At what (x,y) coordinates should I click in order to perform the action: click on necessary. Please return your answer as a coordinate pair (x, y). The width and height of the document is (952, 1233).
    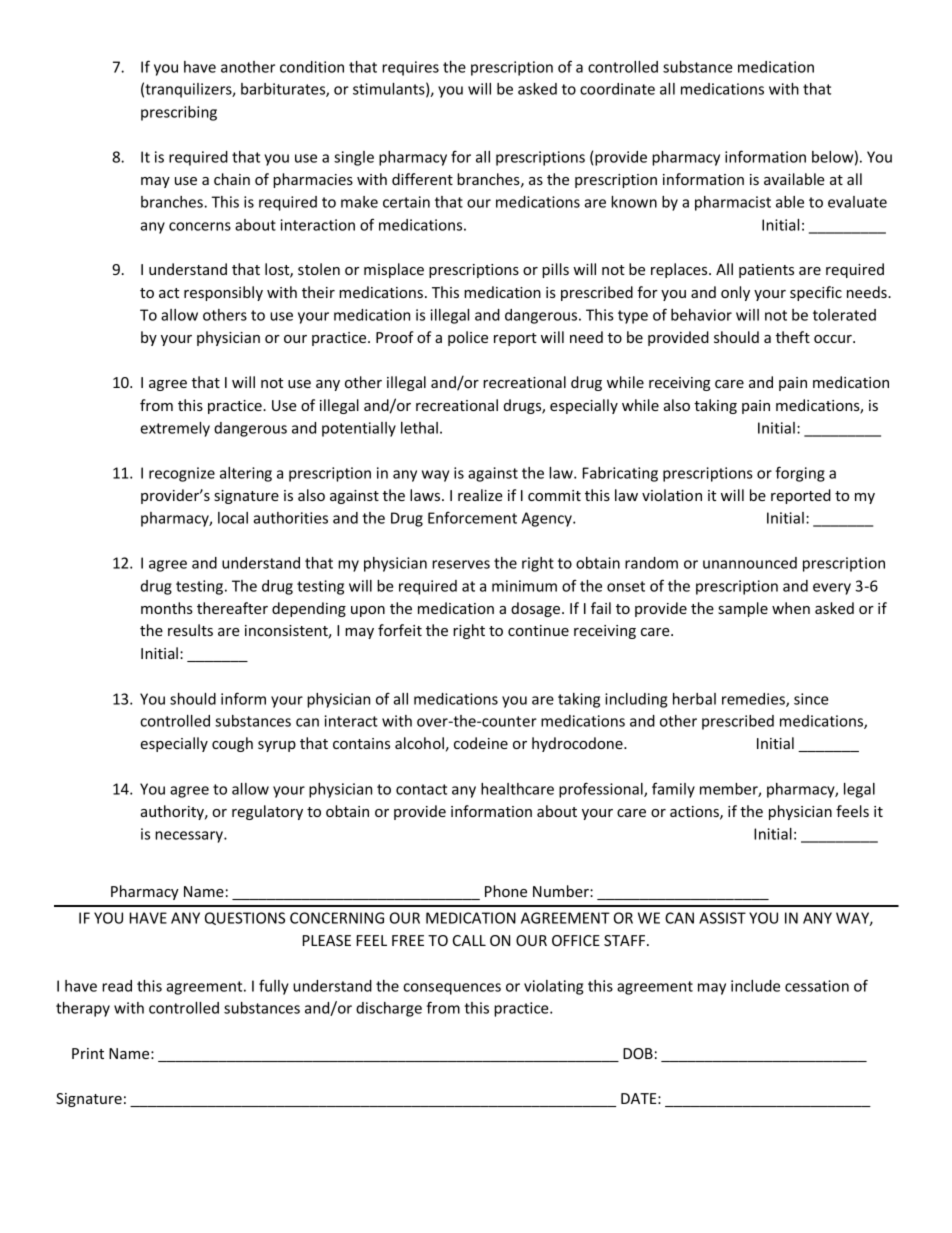
    Looking at the image, I should click on (190, 837).
